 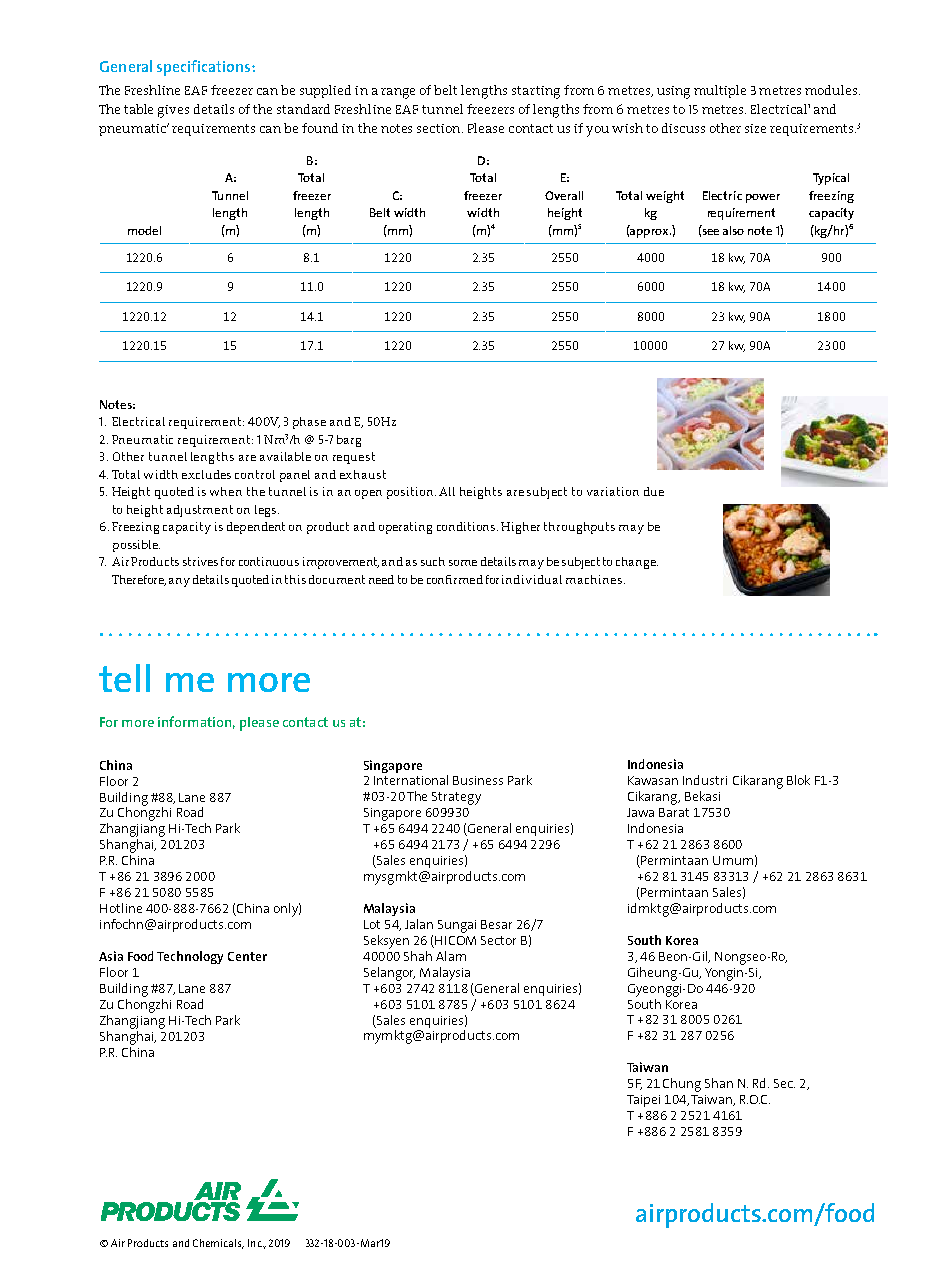 I want to click on tell, so click(x=124, y=678).
